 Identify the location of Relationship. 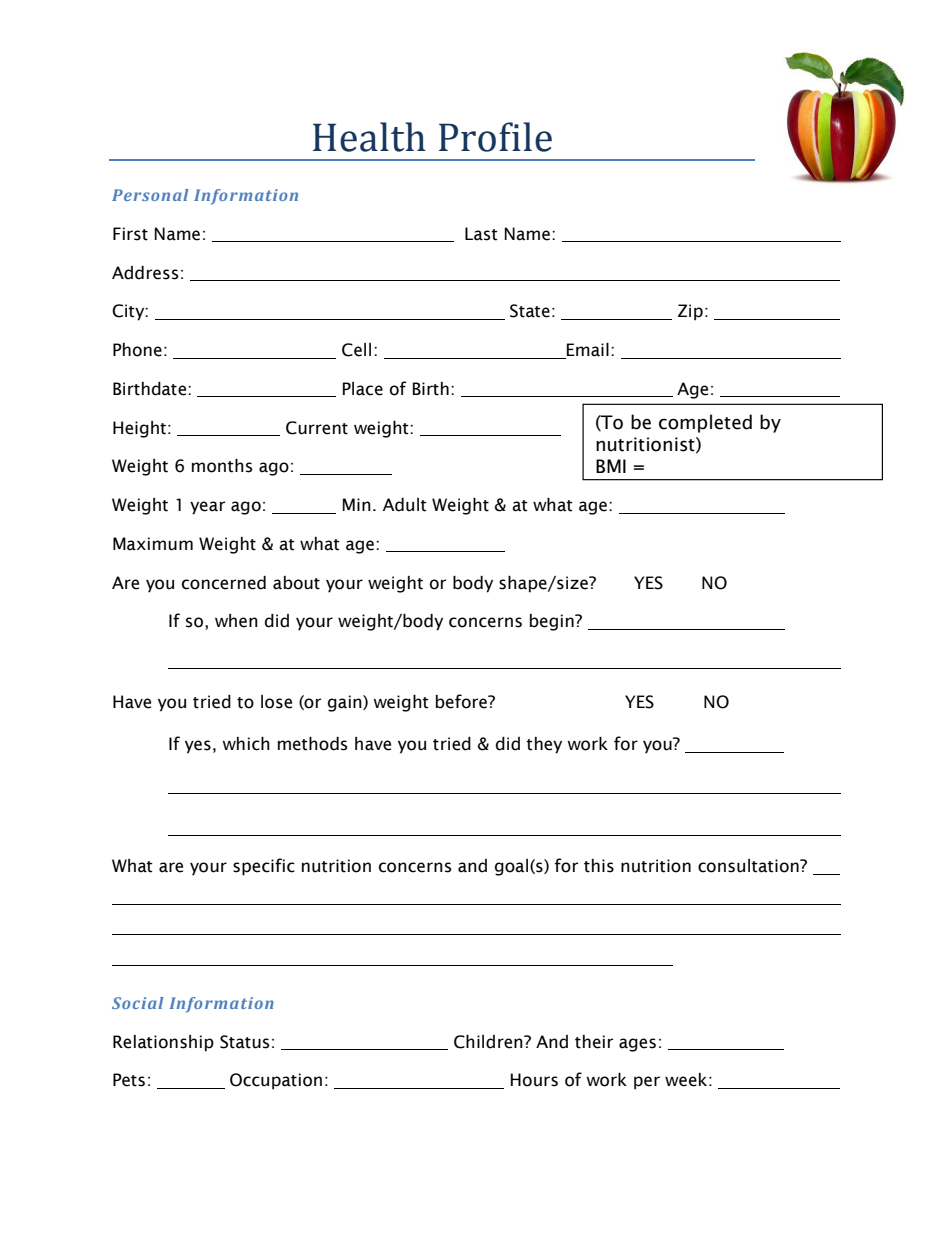
(163, 1043).
